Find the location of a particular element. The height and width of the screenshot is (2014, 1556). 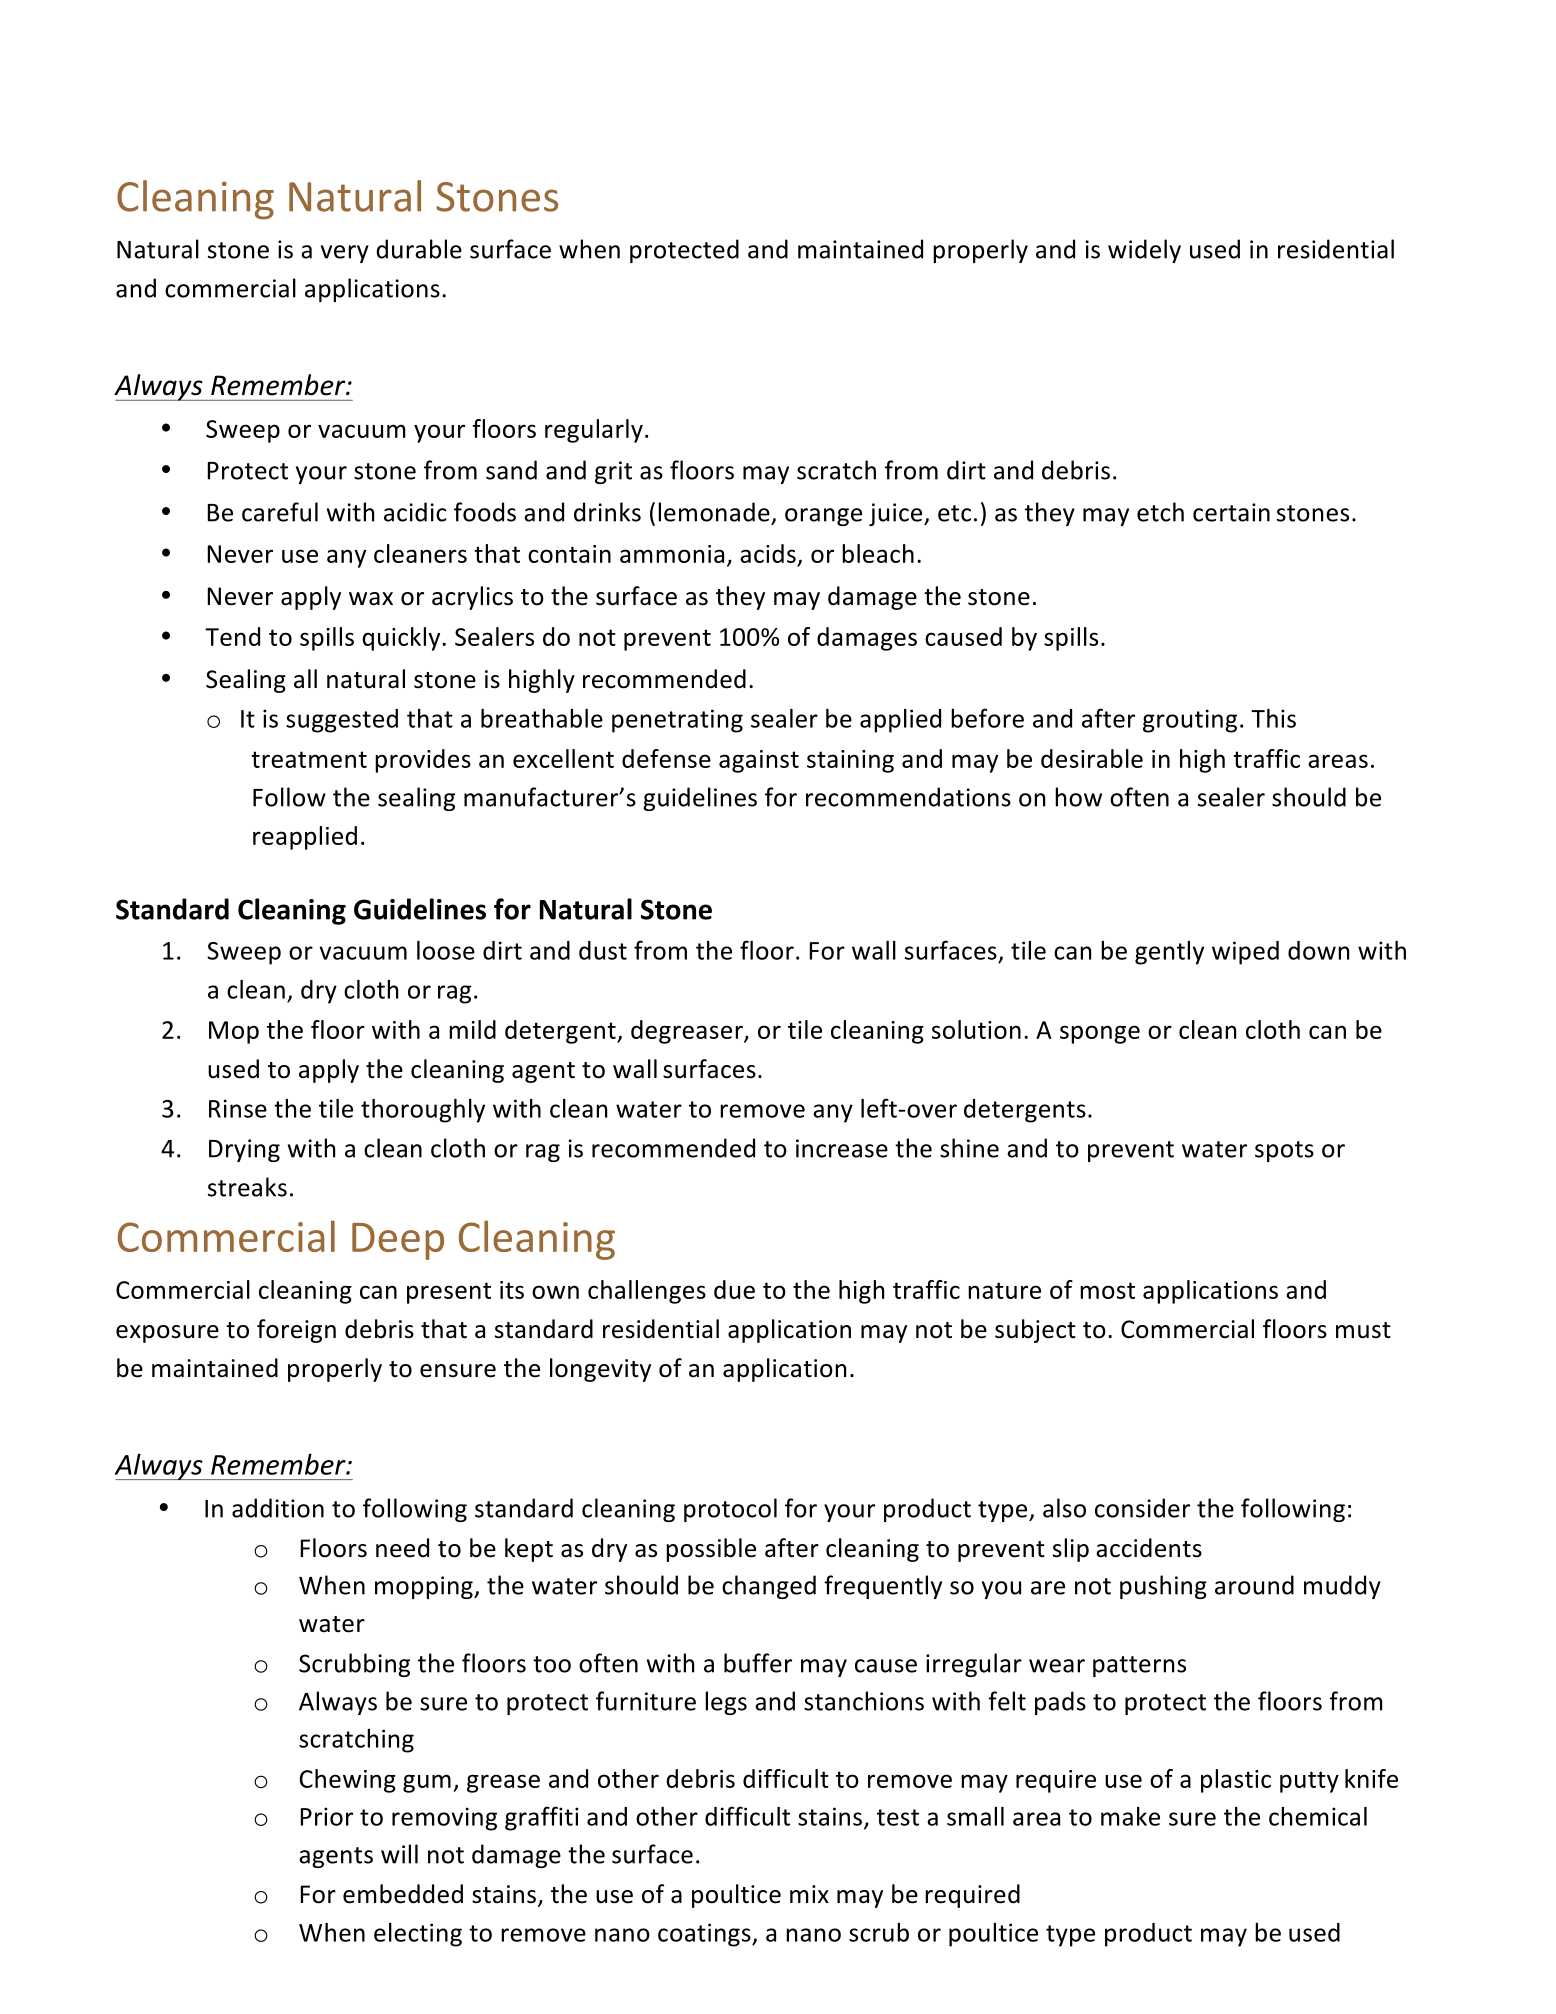

mix is located at coordinates (809, 1894).
